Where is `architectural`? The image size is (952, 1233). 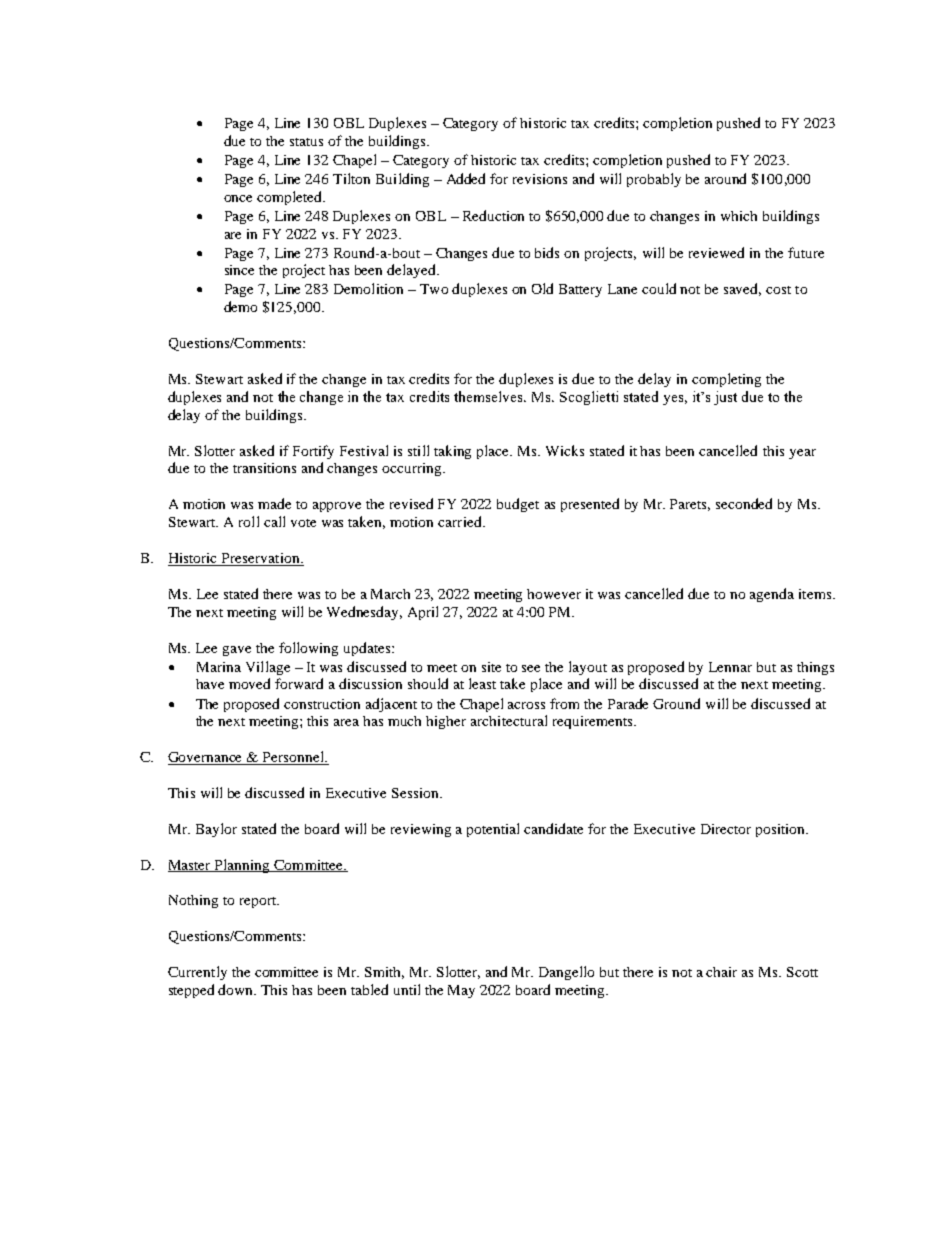 architectural is located at coordinates (509, 720).
